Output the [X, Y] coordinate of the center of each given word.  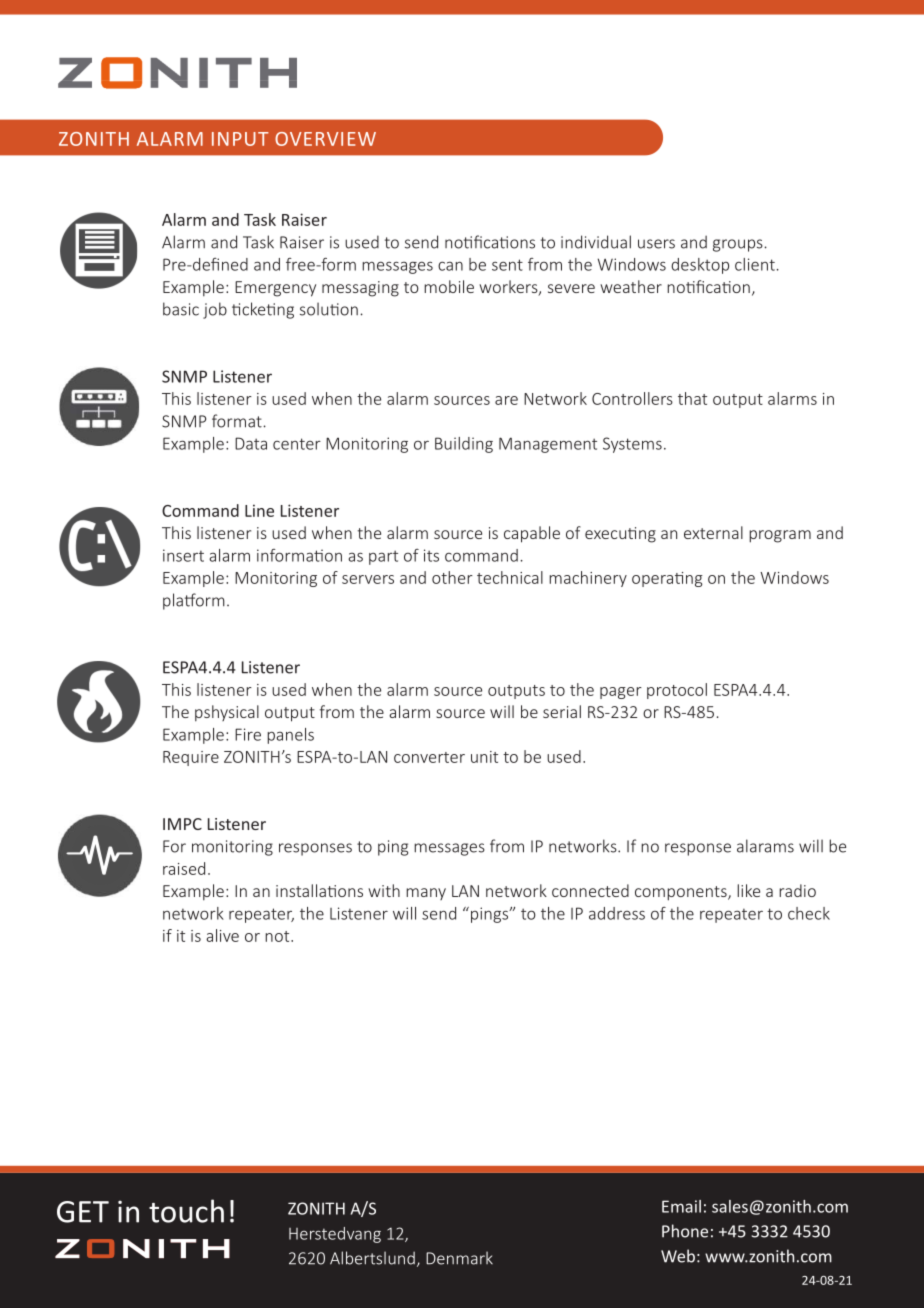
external [713, 532]
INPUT [240, 139]
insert [183, 555]
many [426, 894]
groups [739, 245]
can [450, 266]
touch [186, 1211]
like [748, 890]
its [431, 555]
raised [184, 868]
